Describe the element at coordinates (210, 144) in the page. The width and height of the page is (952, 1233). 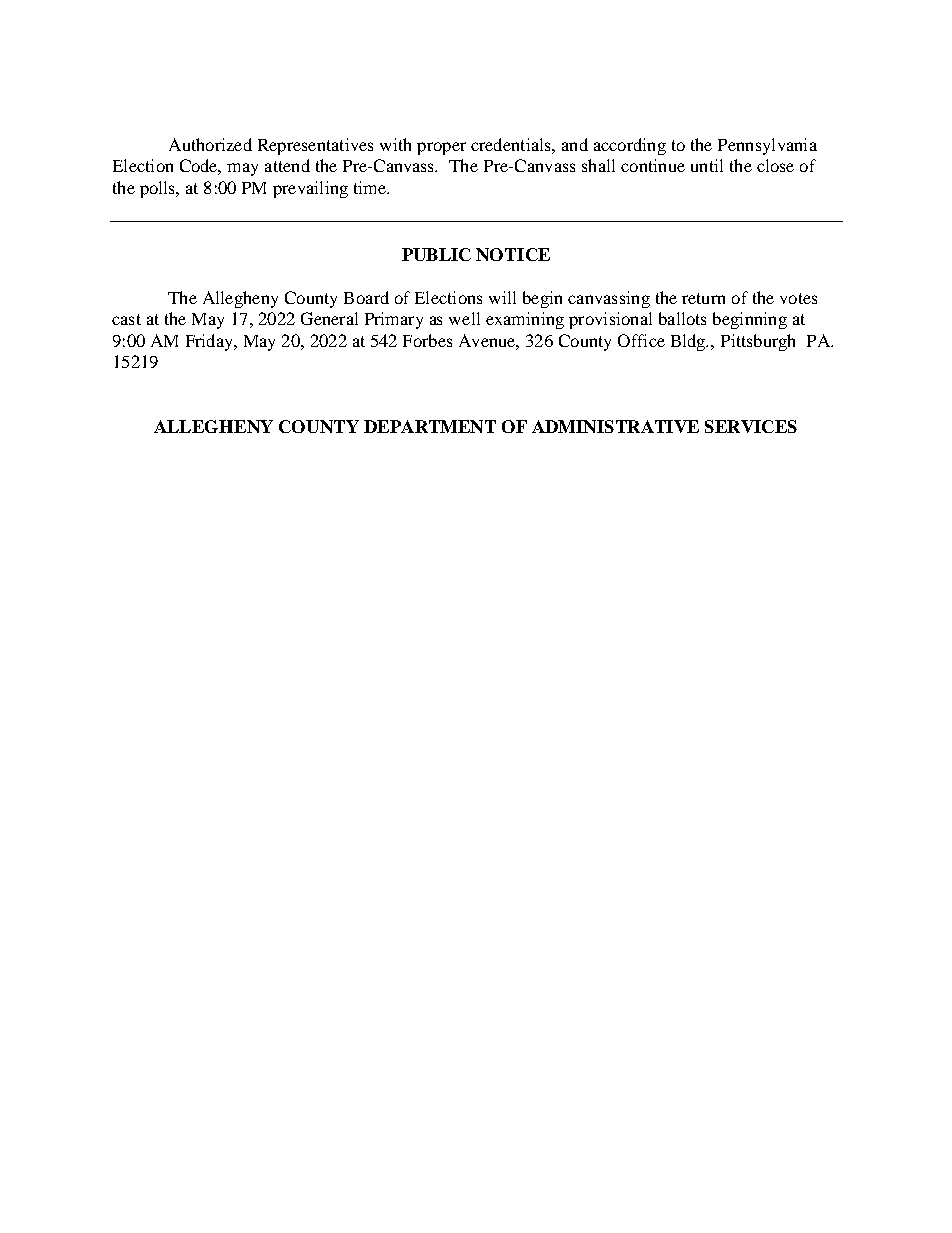
I see `Authorized` at that location.
